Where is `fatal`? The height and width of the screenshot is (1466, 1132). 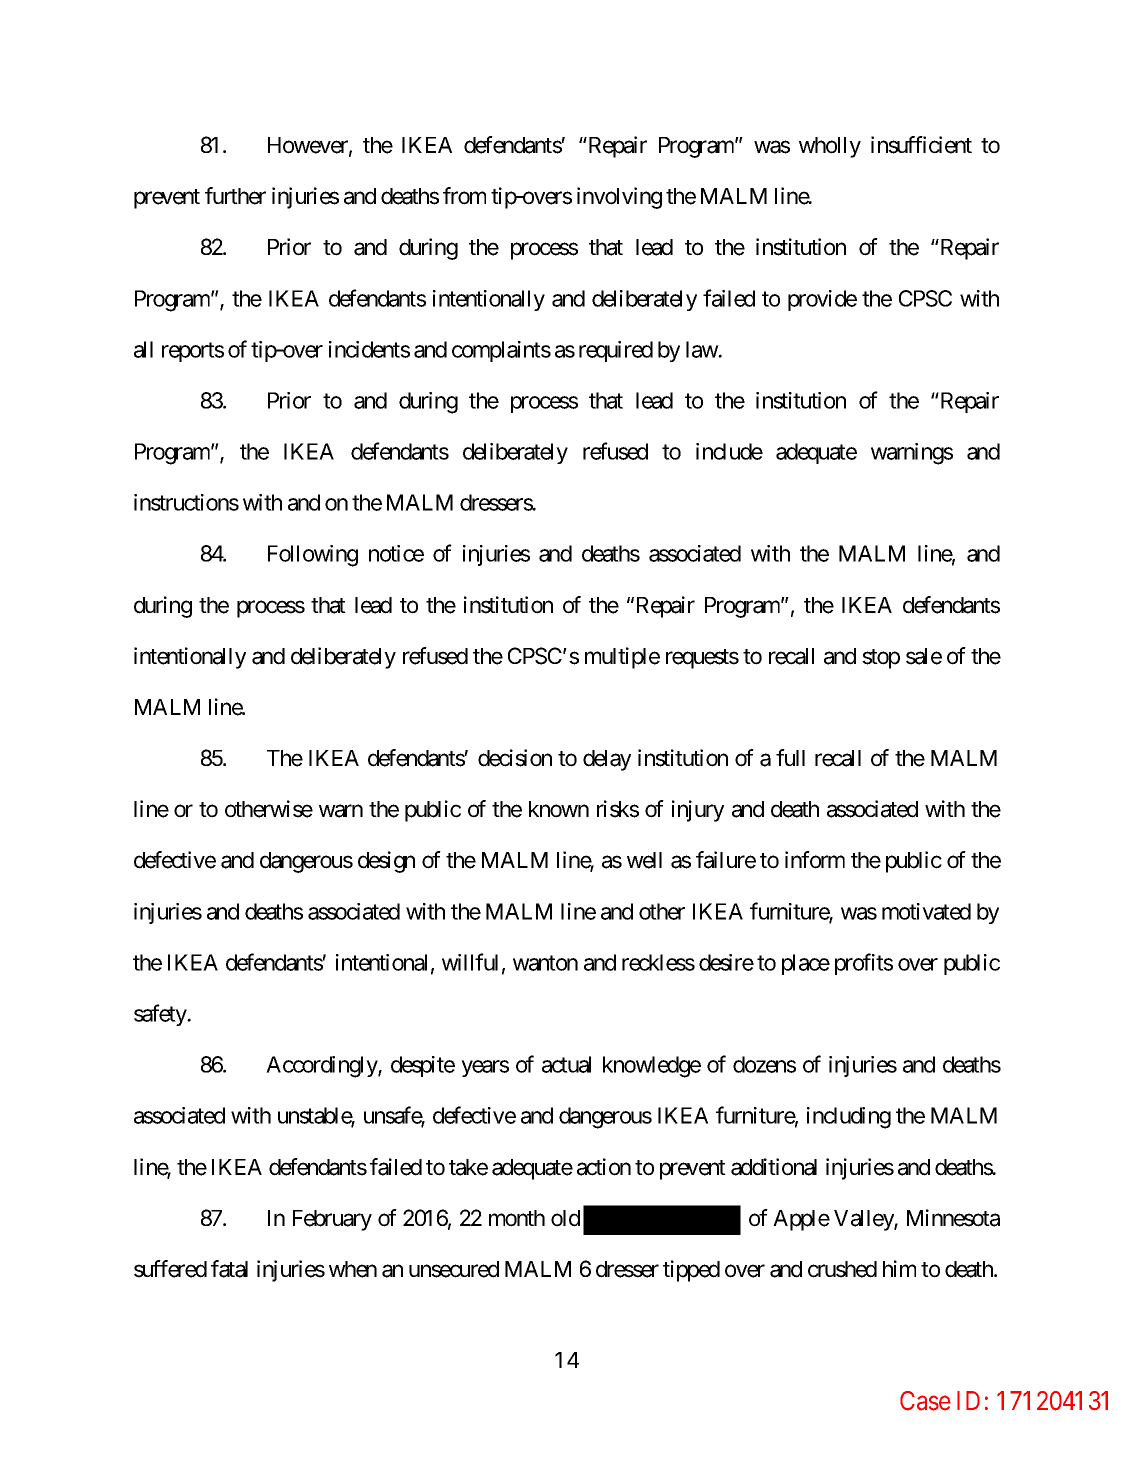
fatal is located at coordinates (229, 1269).
